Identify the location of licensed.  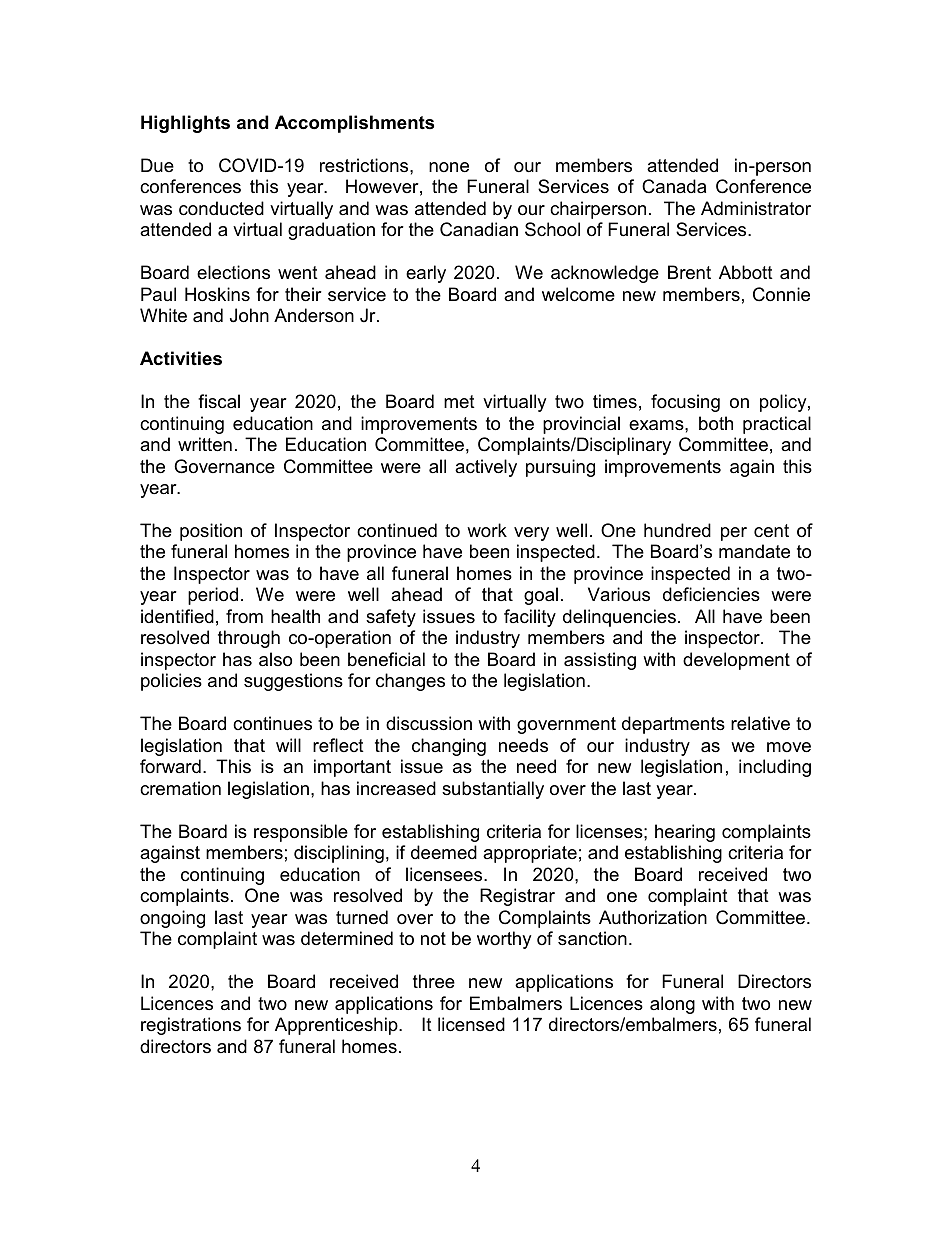
(471, 1024).
